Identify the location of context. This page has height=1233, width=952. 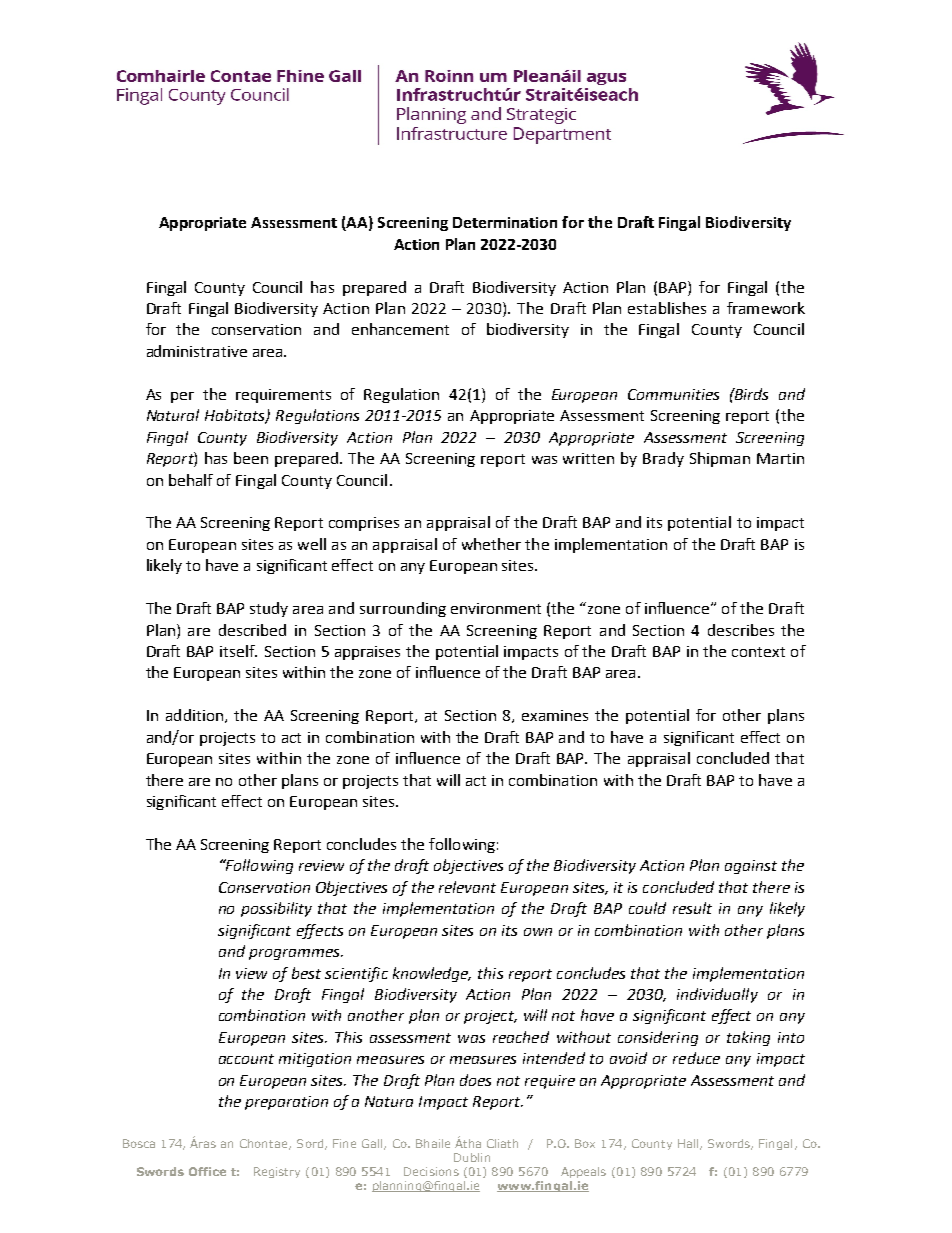
(758, 652).
